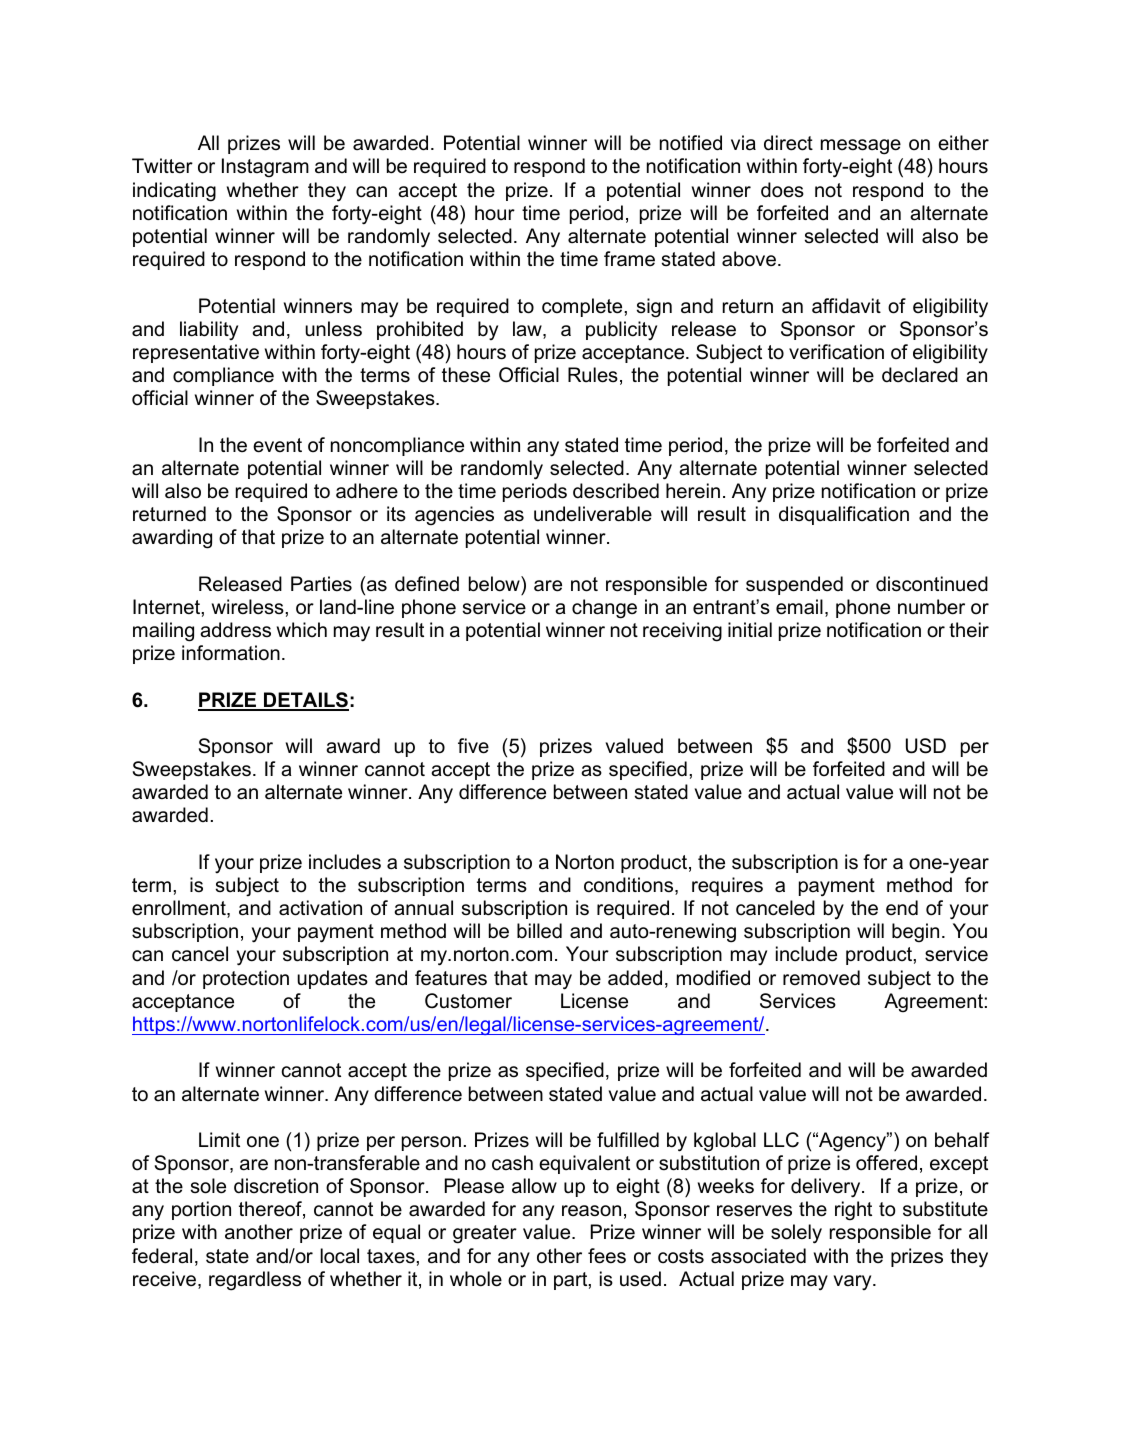  I want to click on five, so click(473, 746).
